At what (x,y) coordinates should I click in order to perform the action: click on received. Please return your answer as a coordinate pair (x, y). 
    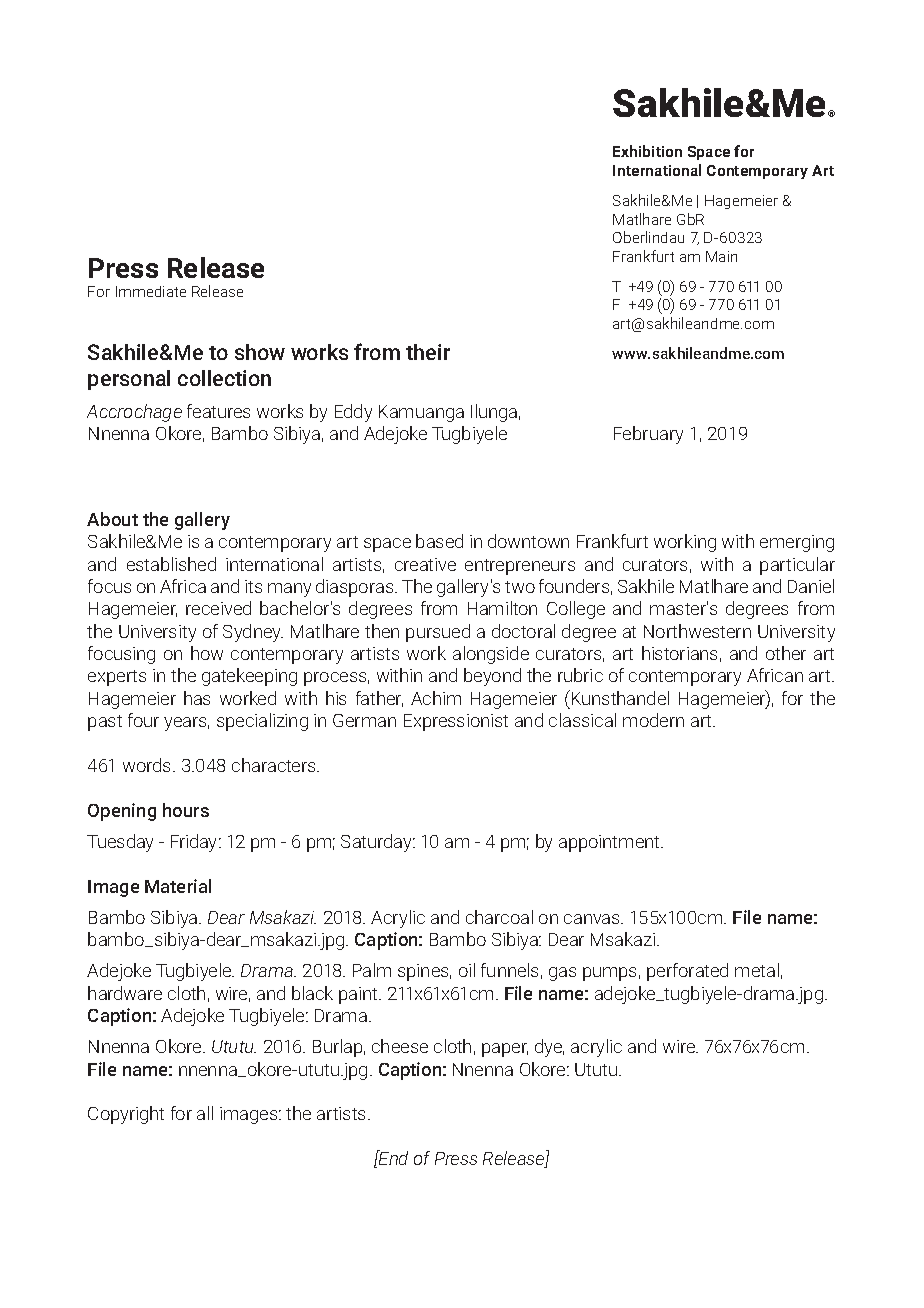
    Looking at the image, I should click on (218, 608).
